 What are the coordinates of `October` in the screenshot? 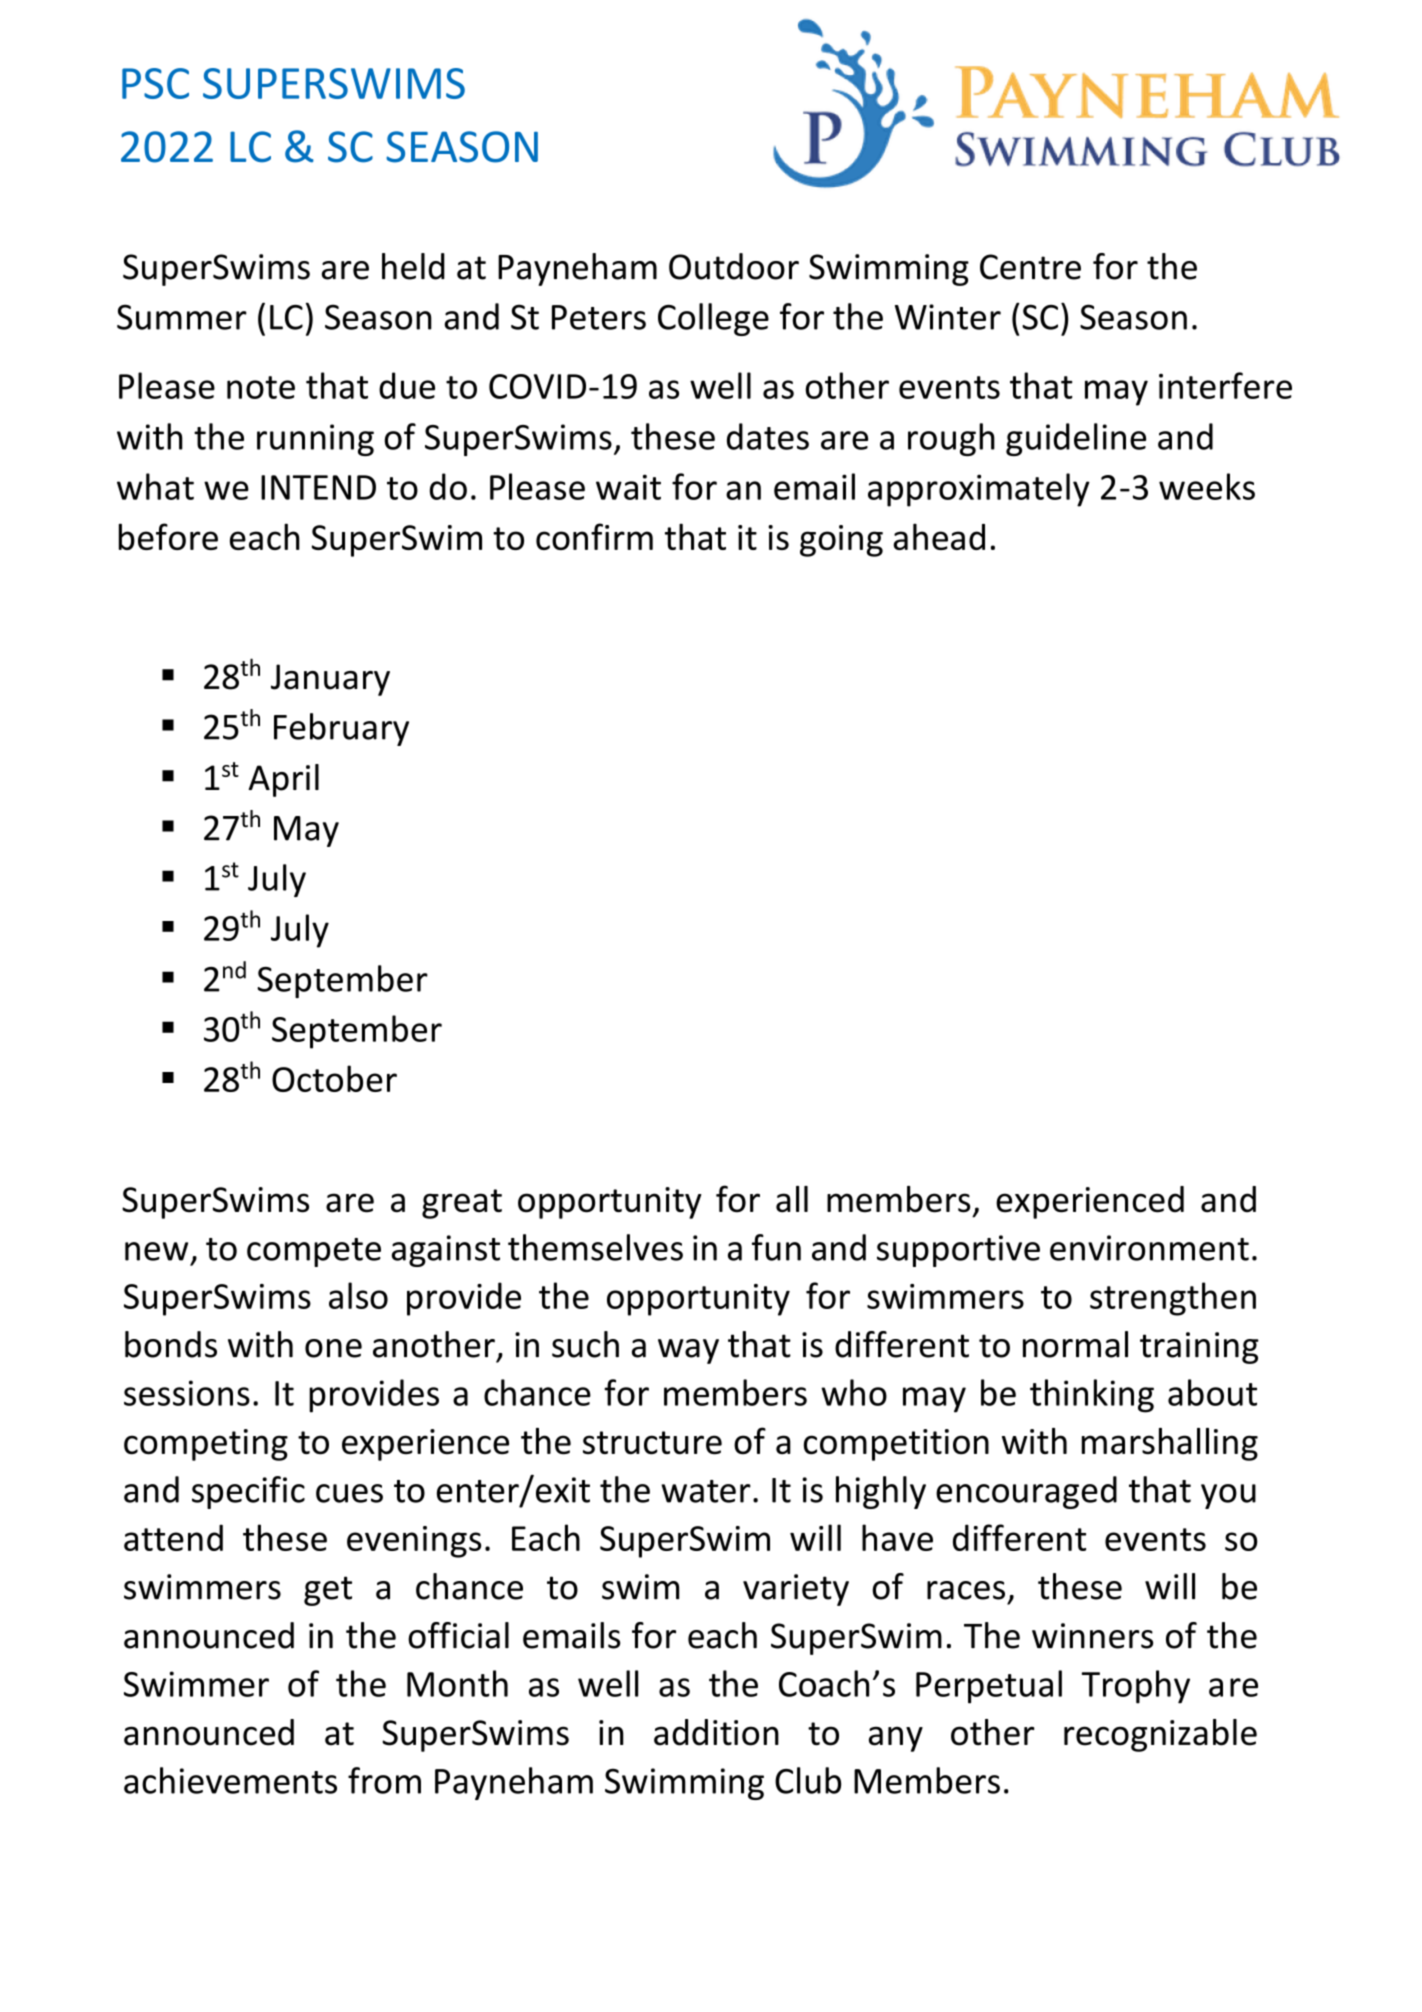 It's located at (334, 1078).
